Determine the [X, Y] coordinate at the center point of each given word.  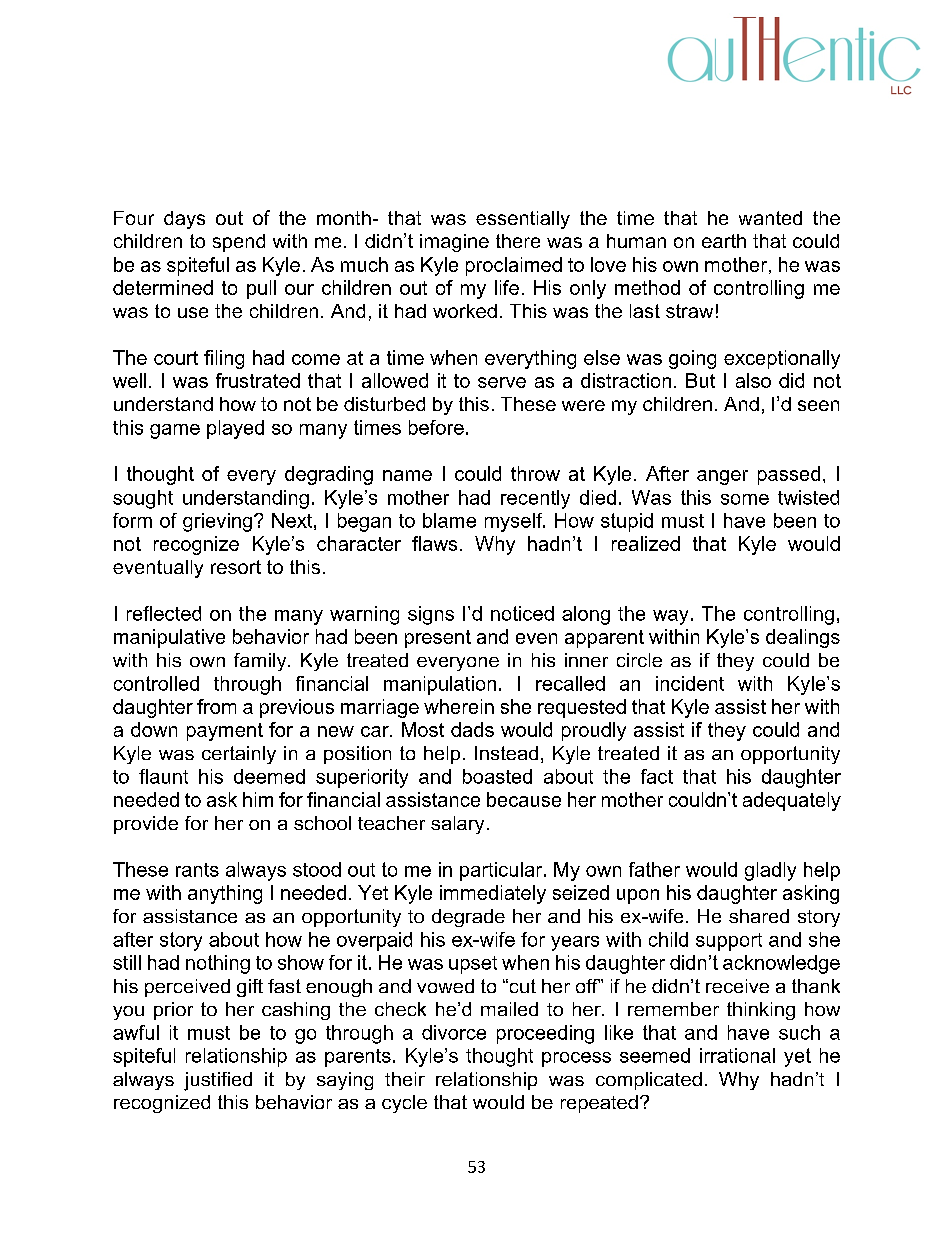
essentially [523, 220]
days [184, 220]
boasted [497, 776]
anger [722, 477]
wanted [770, 218]
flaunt [163, 776]
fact [657, 776]
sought [143, 499]
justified [218, 1081]
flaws [434, 543]
